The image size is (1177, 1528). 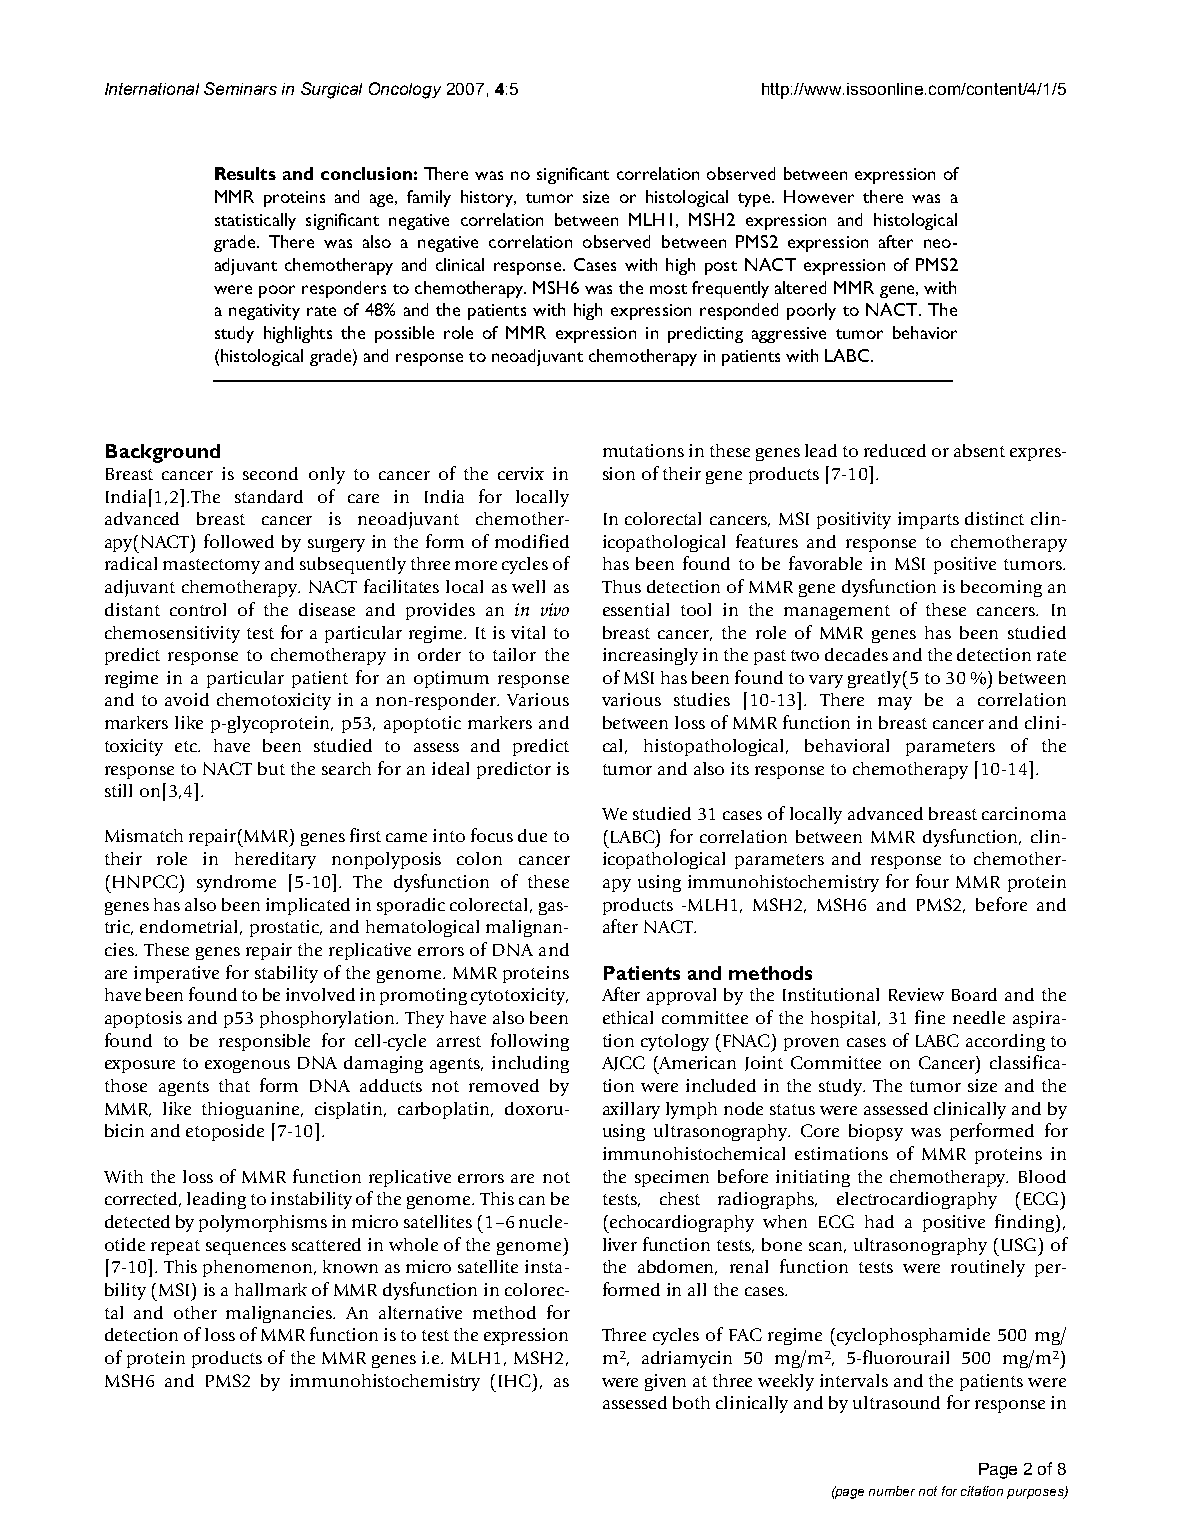 What do you see at coordinates (532, 835) in the screenshot?
I see `due` at bounding box center [532, 835].
